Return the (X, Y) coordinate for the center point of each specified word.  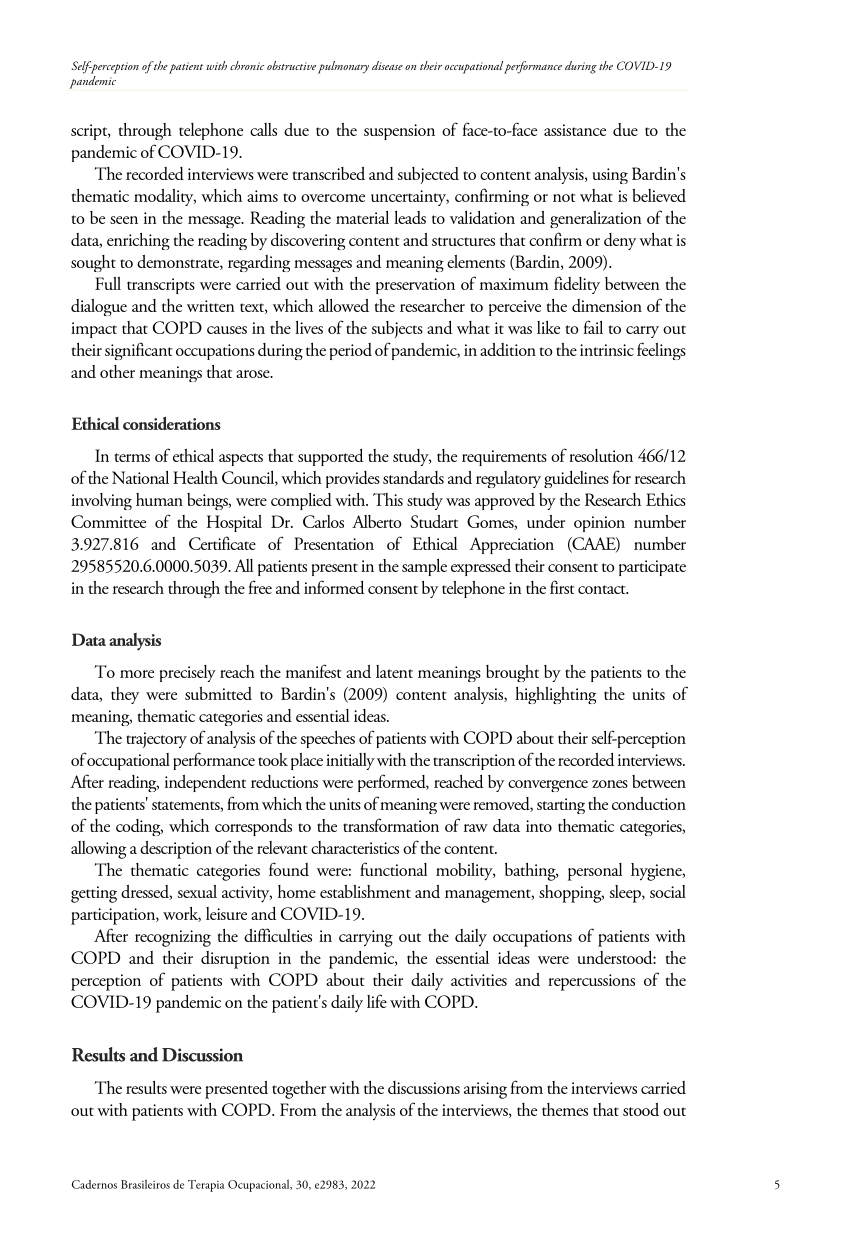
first (562, 587)
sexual (197, 891)
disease (387, 65)
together (299, 1090)
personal (595, 872)
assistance (575, 130)
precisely (188, 673)
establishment (365, 891)
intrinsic (607, 350)
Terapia (206, 1186)
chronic (247, 65)
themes (565, 1109)
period (351, 351)
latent (394, 671)
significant (139, 351)
